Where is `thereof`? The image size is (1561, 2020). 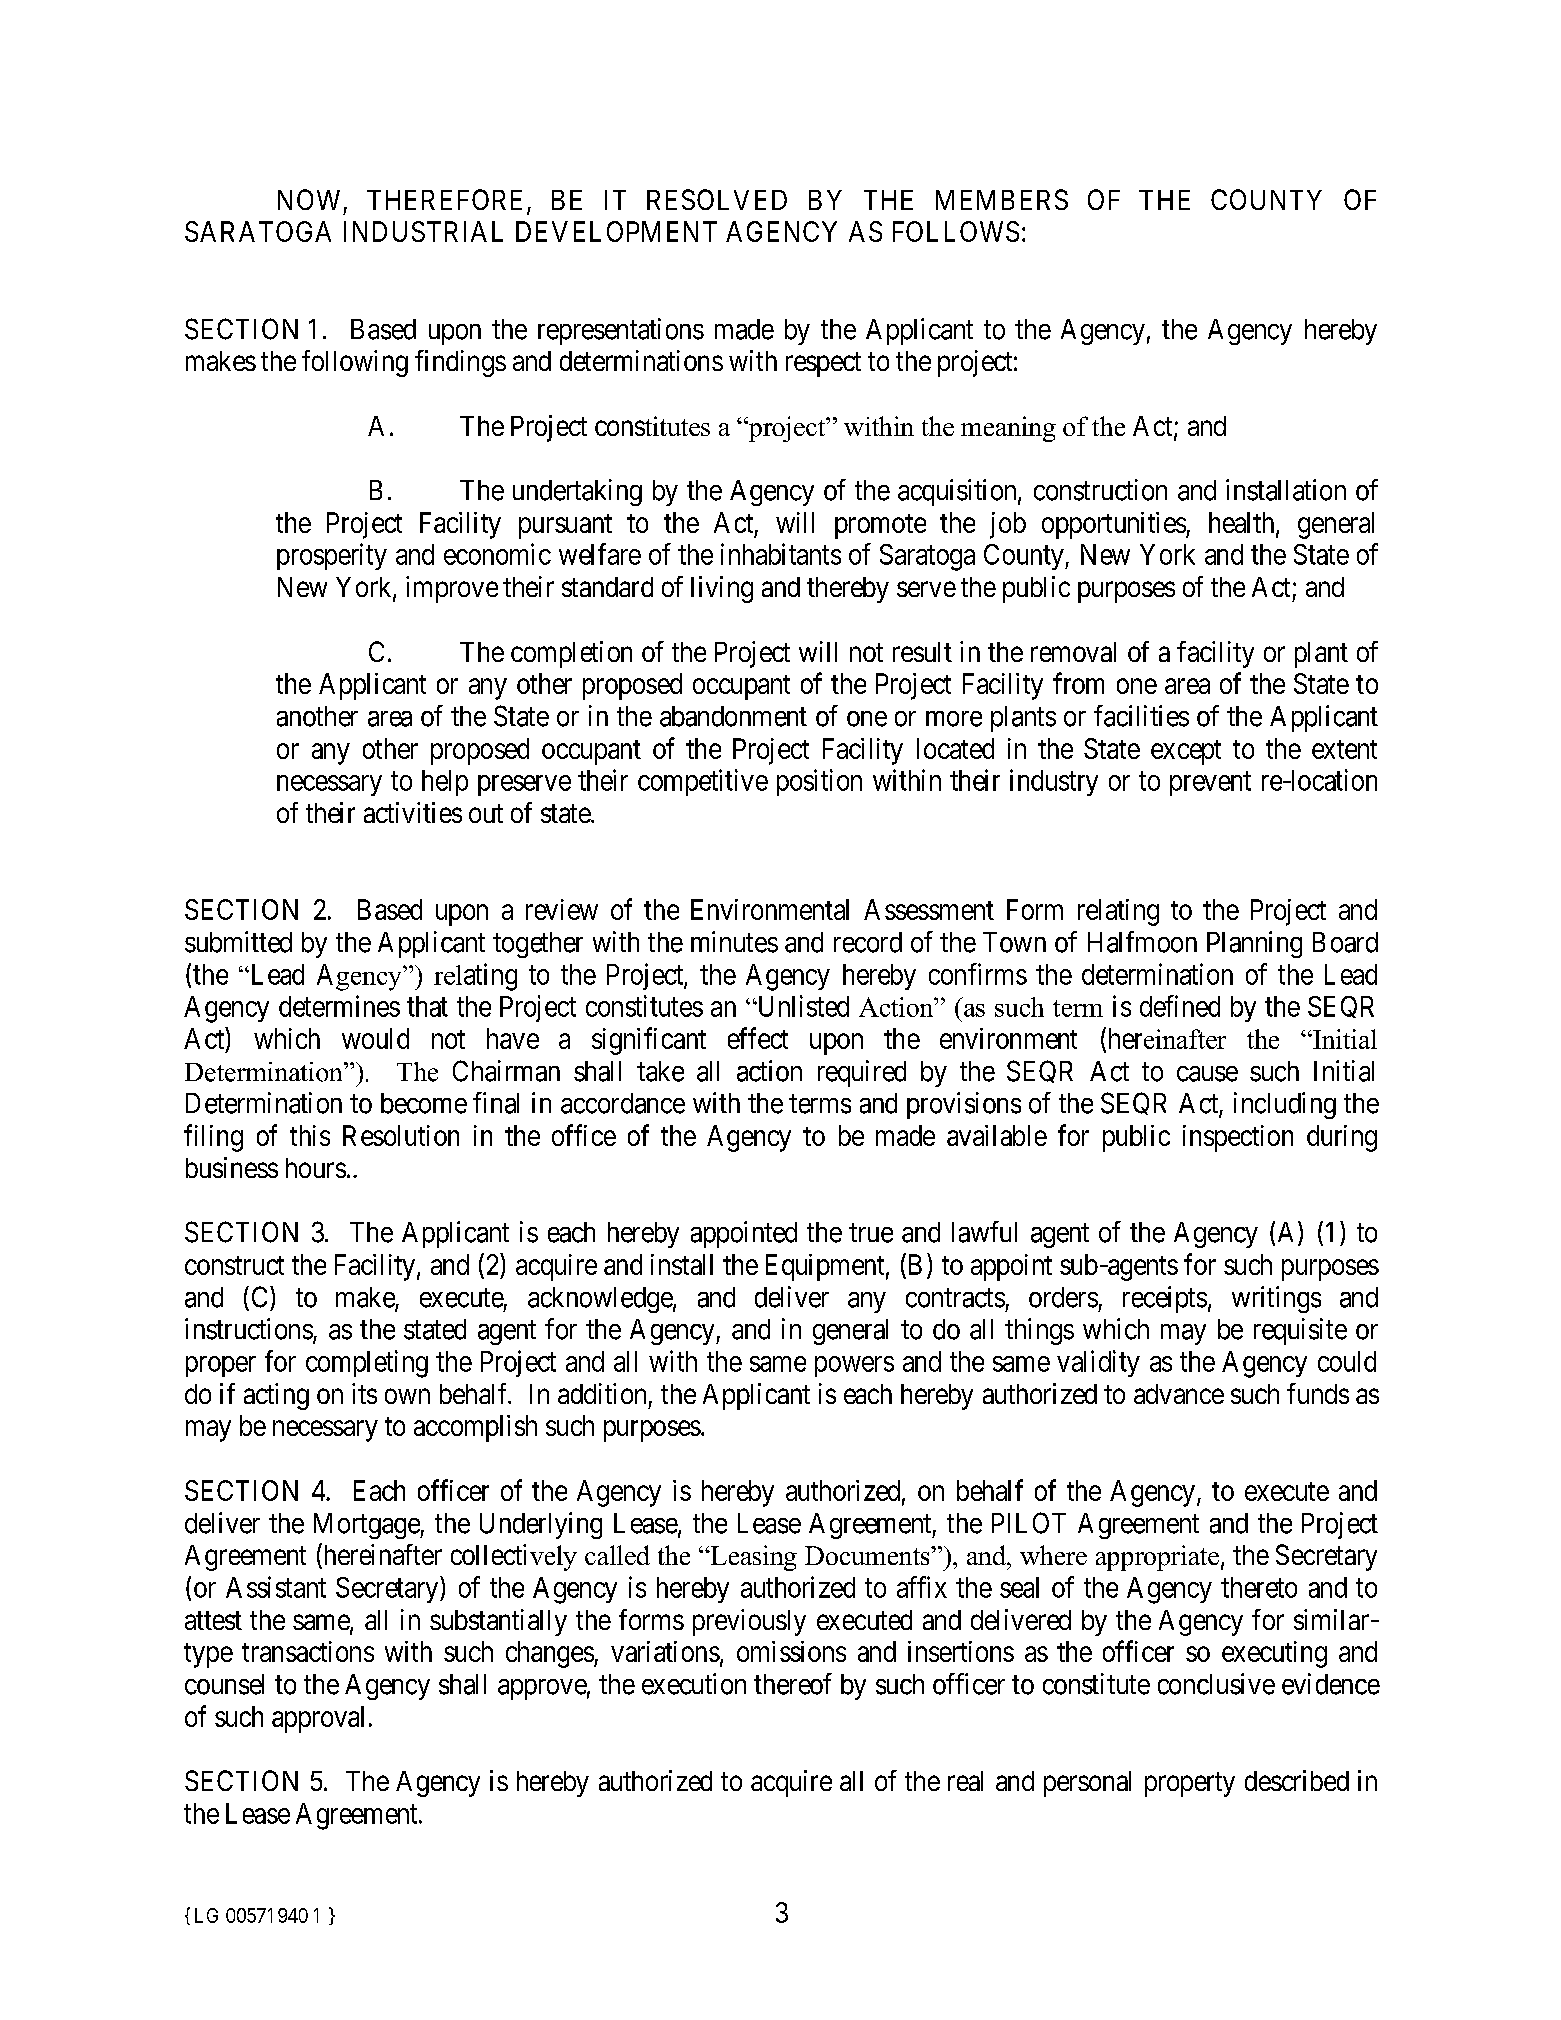
thereof is located at coordinates (793, 1684).
